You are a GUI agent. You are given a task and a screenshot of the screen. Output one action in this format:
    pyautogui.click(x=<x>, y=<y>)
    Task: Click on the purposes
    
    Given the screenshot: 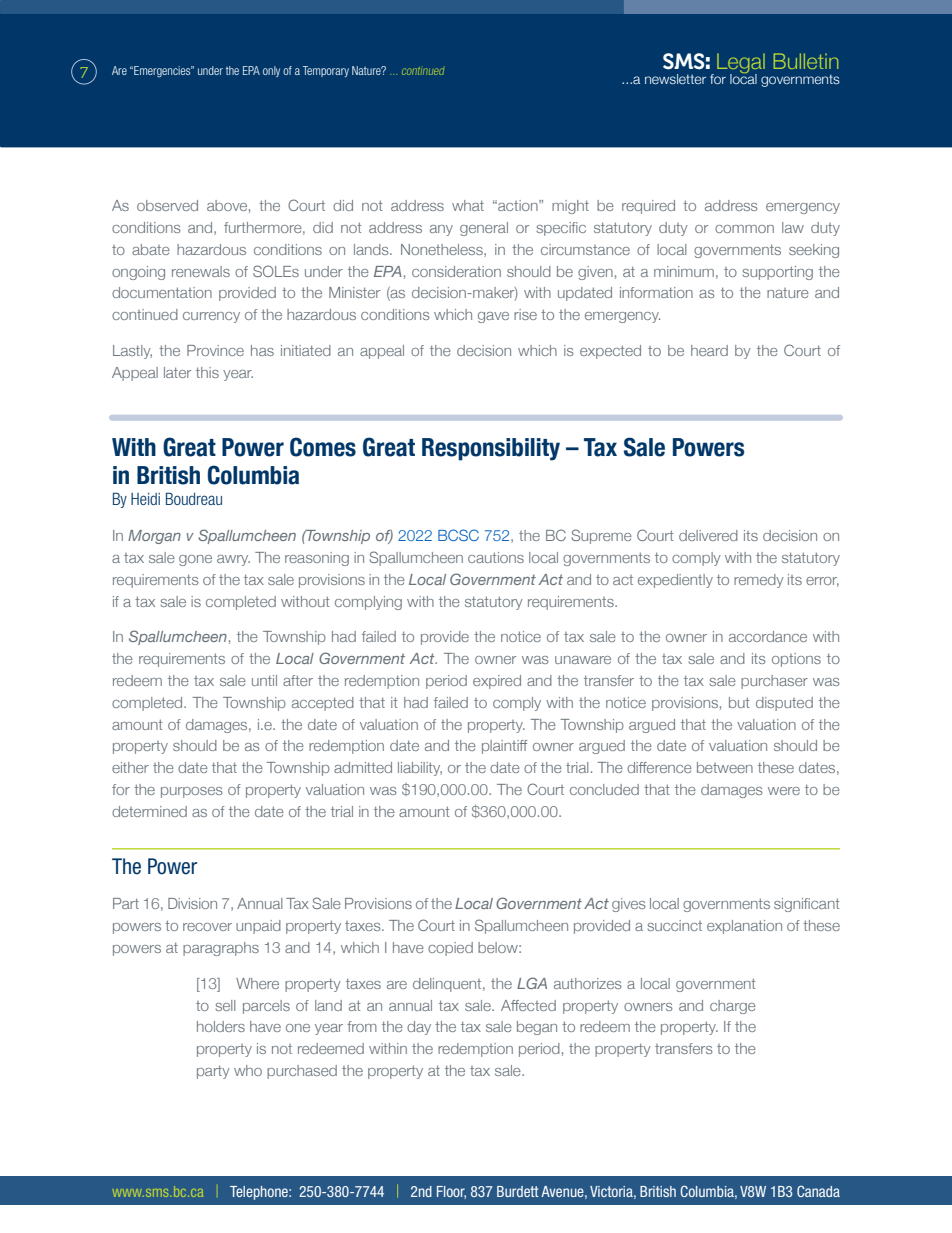 What is the action you would take?
    pyautogui.click(x=192, y=792)
